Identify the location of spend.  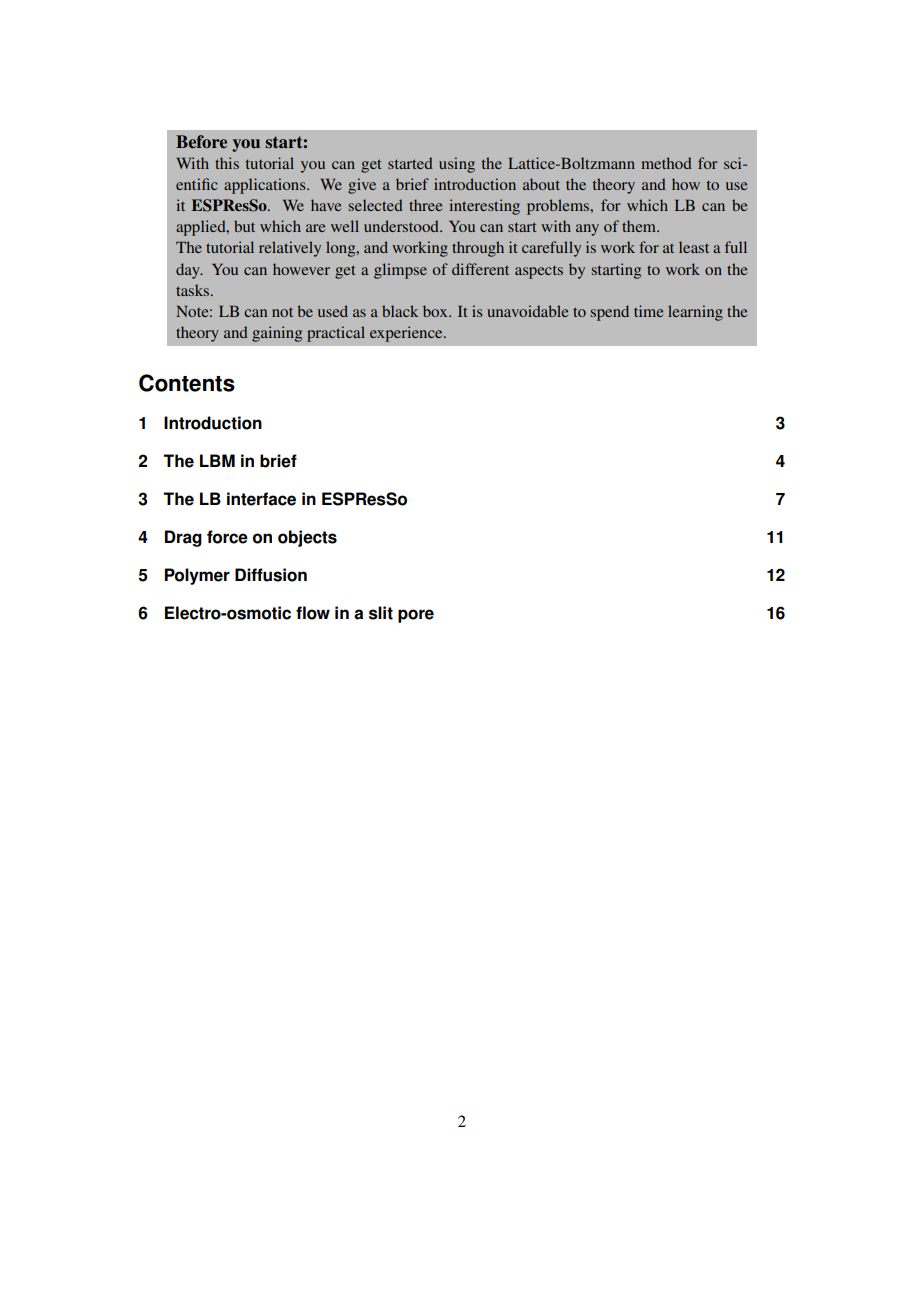
(610, 313).
